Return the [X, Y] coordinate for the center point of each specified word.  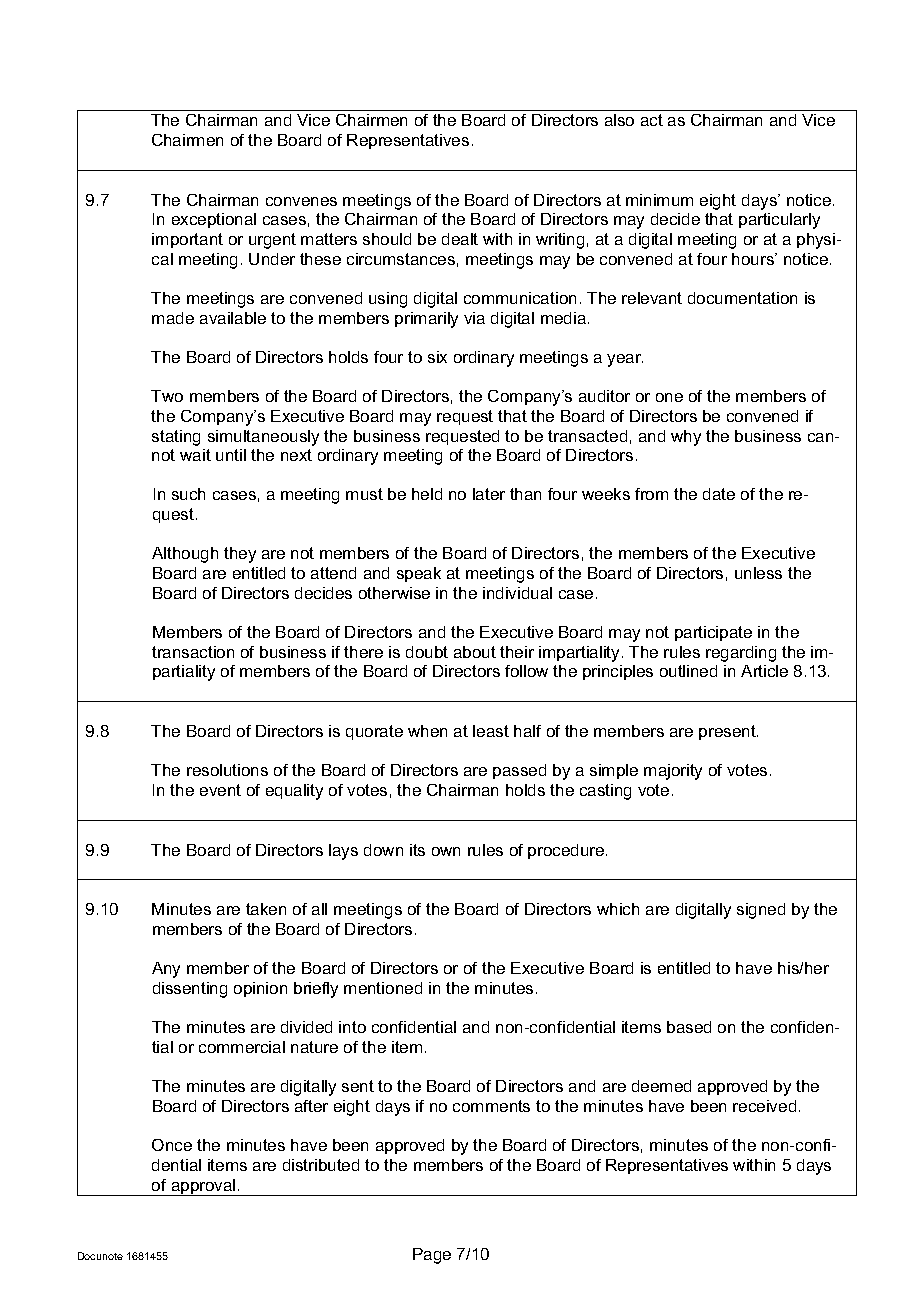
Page [432, 1256]
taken [266, 909]
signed [761, 911]
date [719, 494]
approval [203, 1187]
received [764, 1106]
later [489, 494]
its [417, 850]
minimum [659, 200]
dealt [460, 239]
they [240, 555]
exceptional [214, 220]
